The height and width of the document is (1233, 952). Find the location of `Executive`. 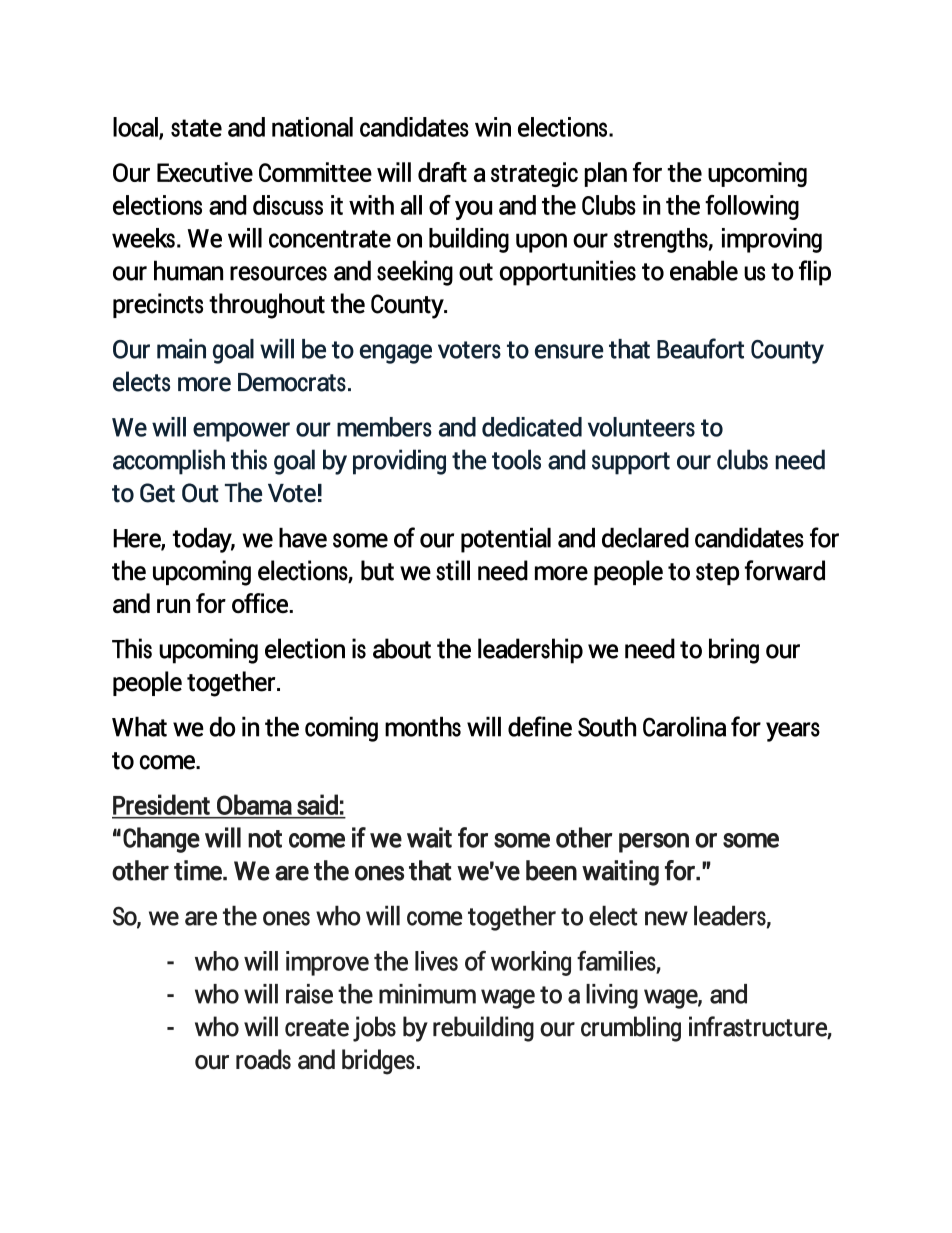

Executive is located at coordinates (205, 172).
